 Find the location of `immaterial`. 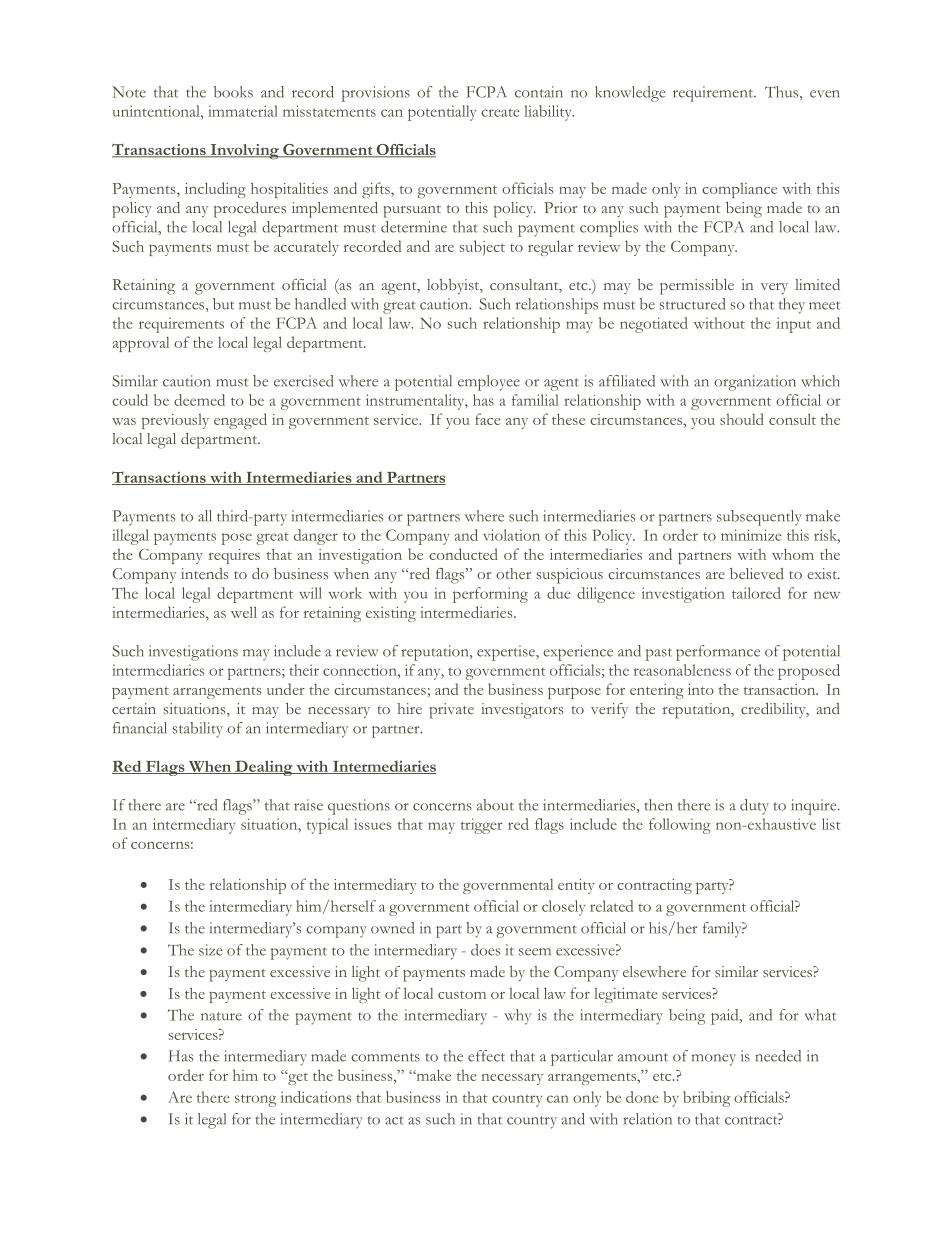

immaterial is located at coordinates (243, 111).
